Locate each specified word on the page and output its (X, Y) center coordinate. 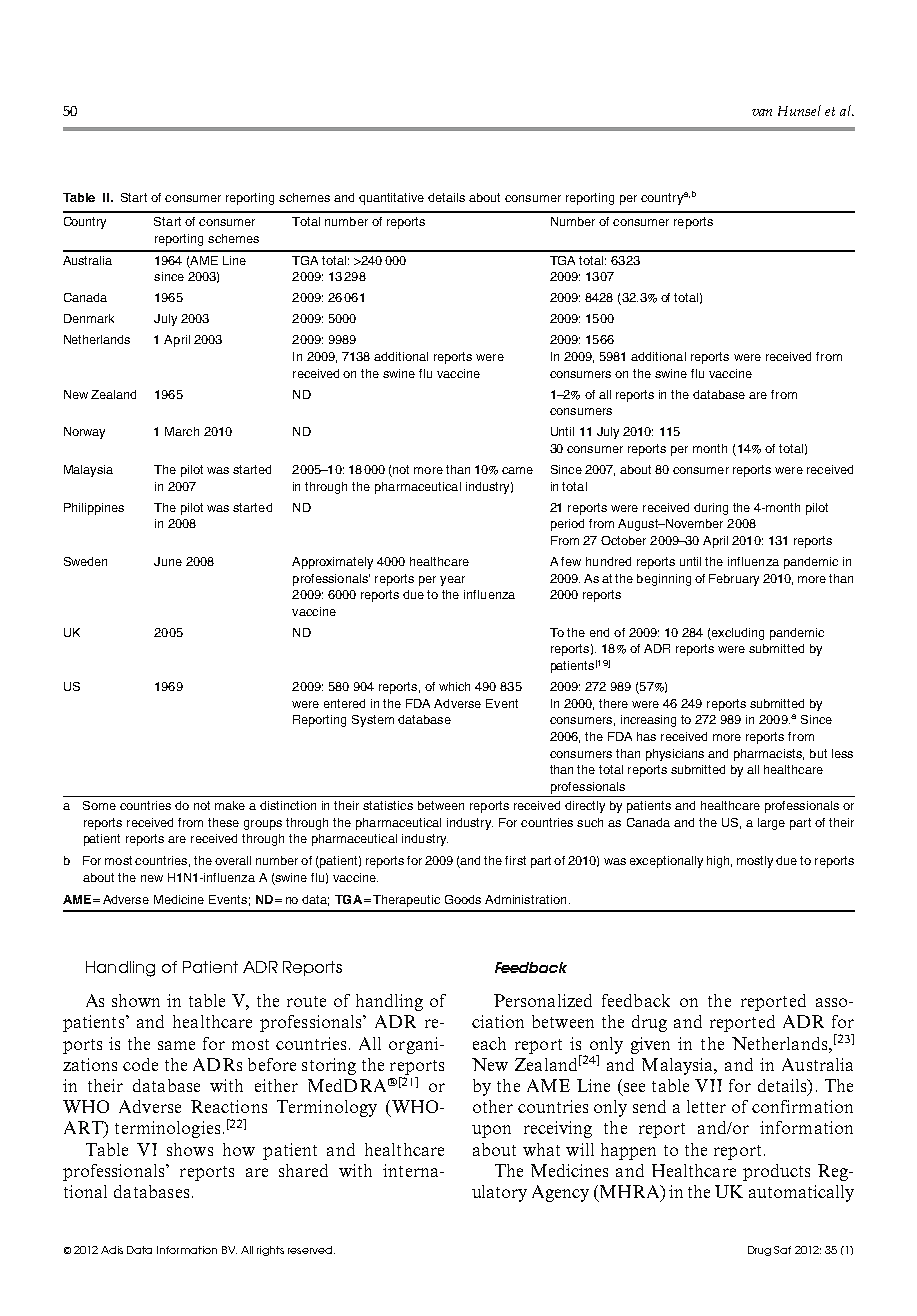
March (182, 431)
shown (136, 1000)
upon (491, 1131)
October (623, 540)
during (711, 509)
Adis (112, 1250)
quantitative (391, 199)
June (168, 561)
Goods (463, 899)
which (454, 686)
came (517, 470)
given (650, 1045)
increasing (648, 721)
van (762, 112)
